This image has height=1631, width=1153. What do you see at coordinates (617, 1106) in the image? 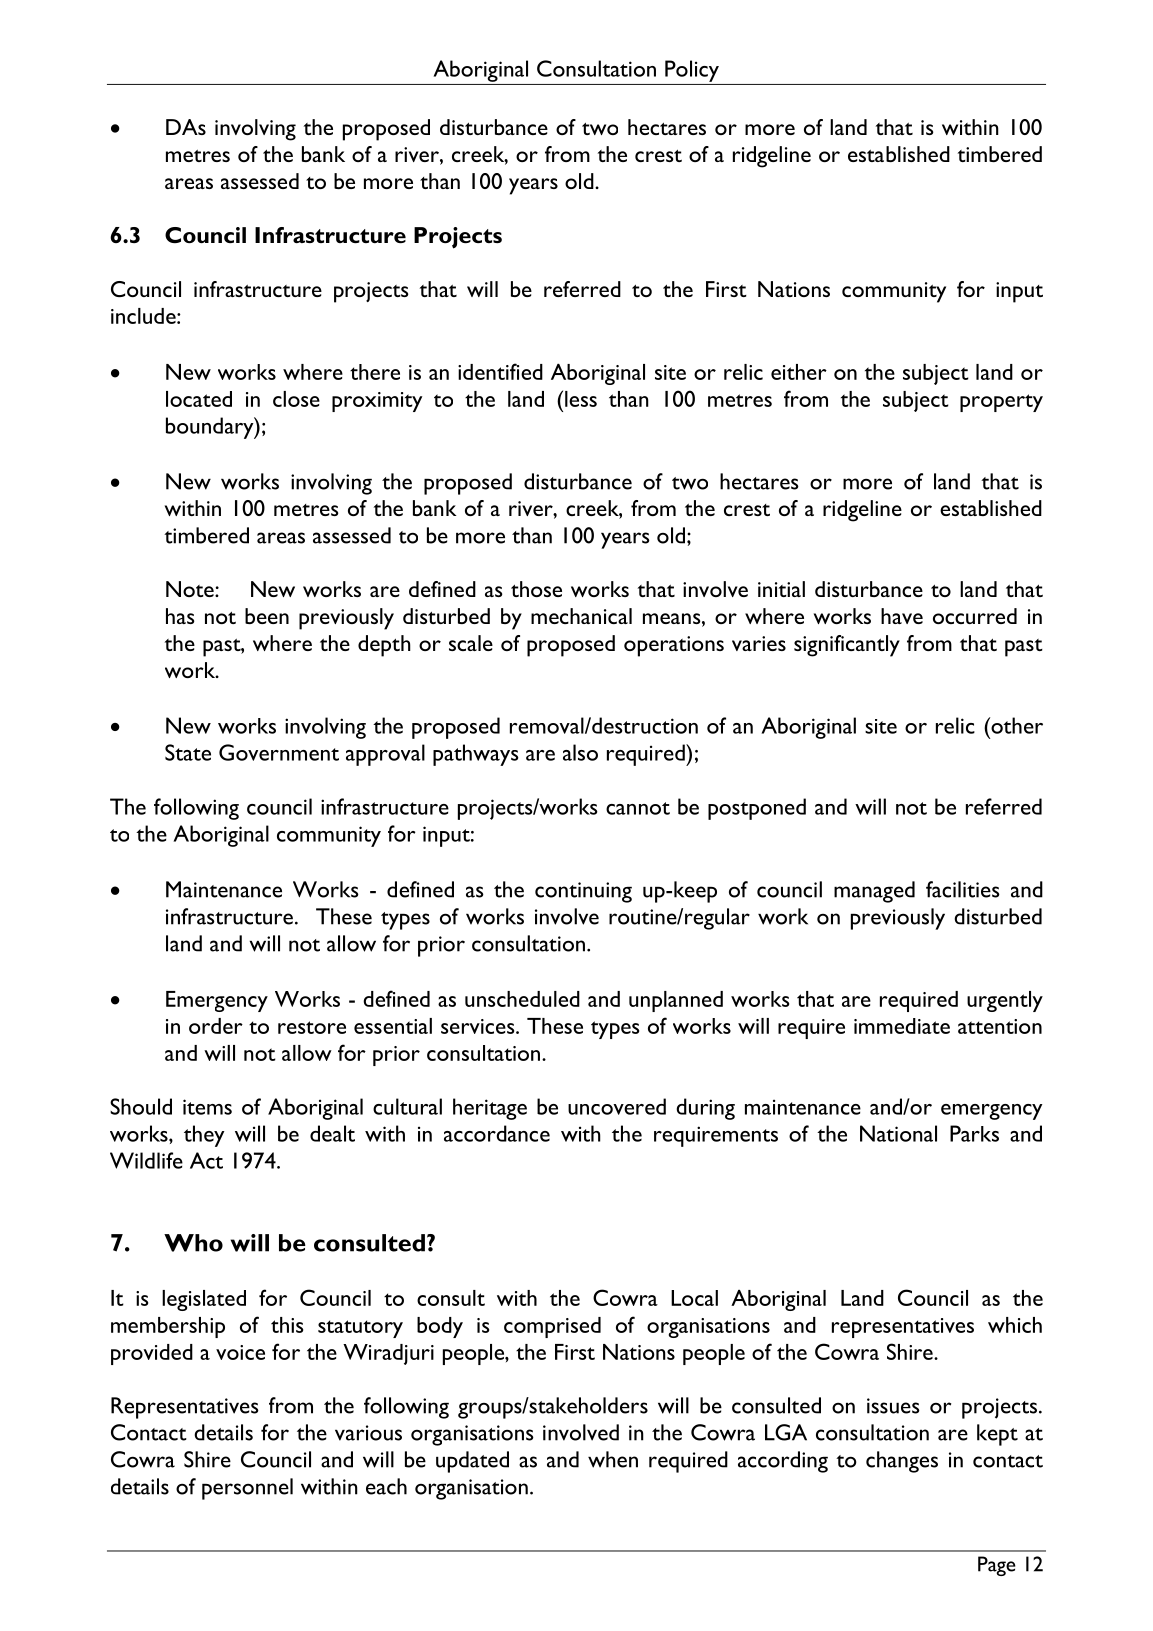
I see `uncovered` at bounding box center [617, 1106].
